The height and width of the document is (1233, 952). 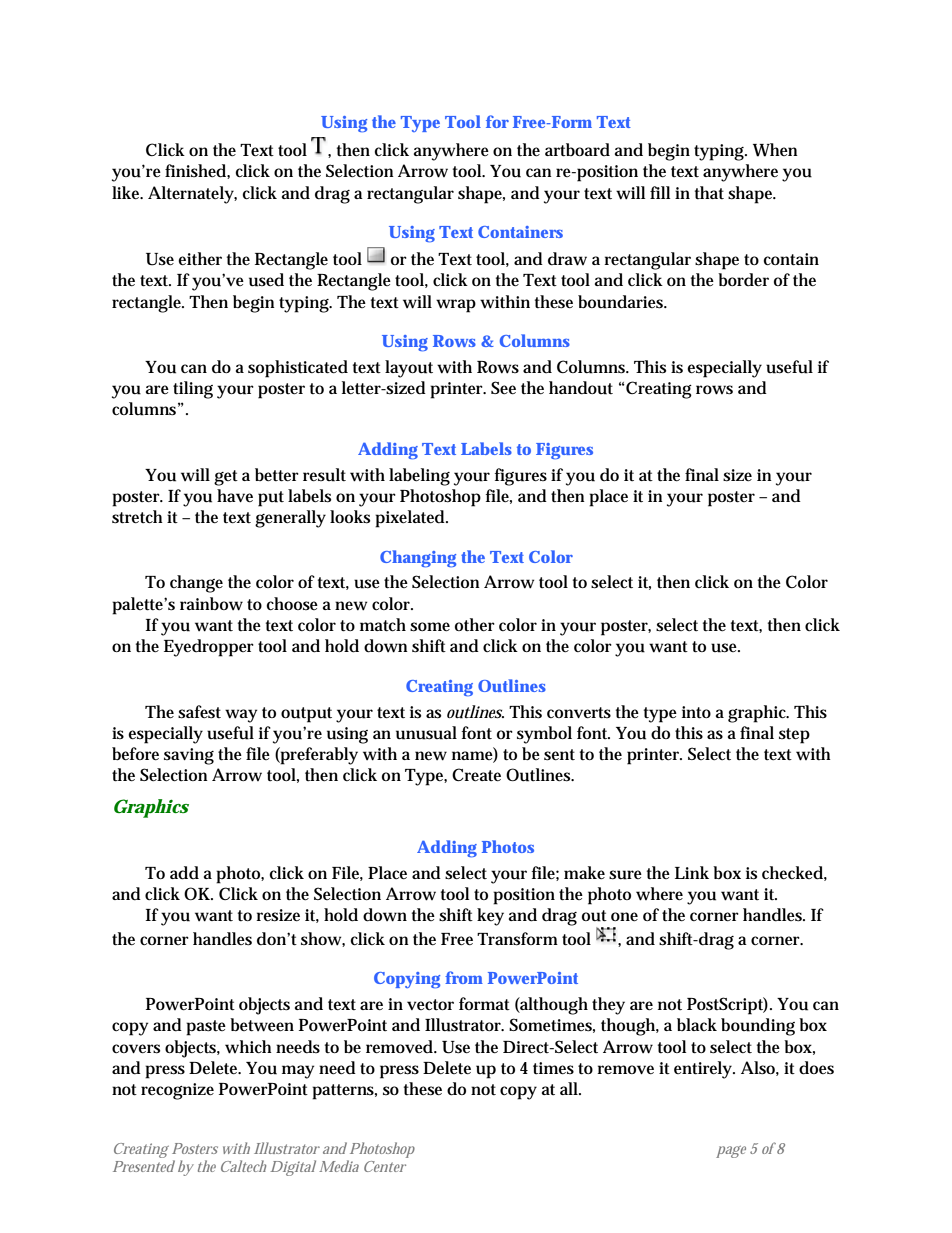 What do you see at coordinates (209, 648) in the document?
I see `Eyedropper` at bounding box center [209, 648].
